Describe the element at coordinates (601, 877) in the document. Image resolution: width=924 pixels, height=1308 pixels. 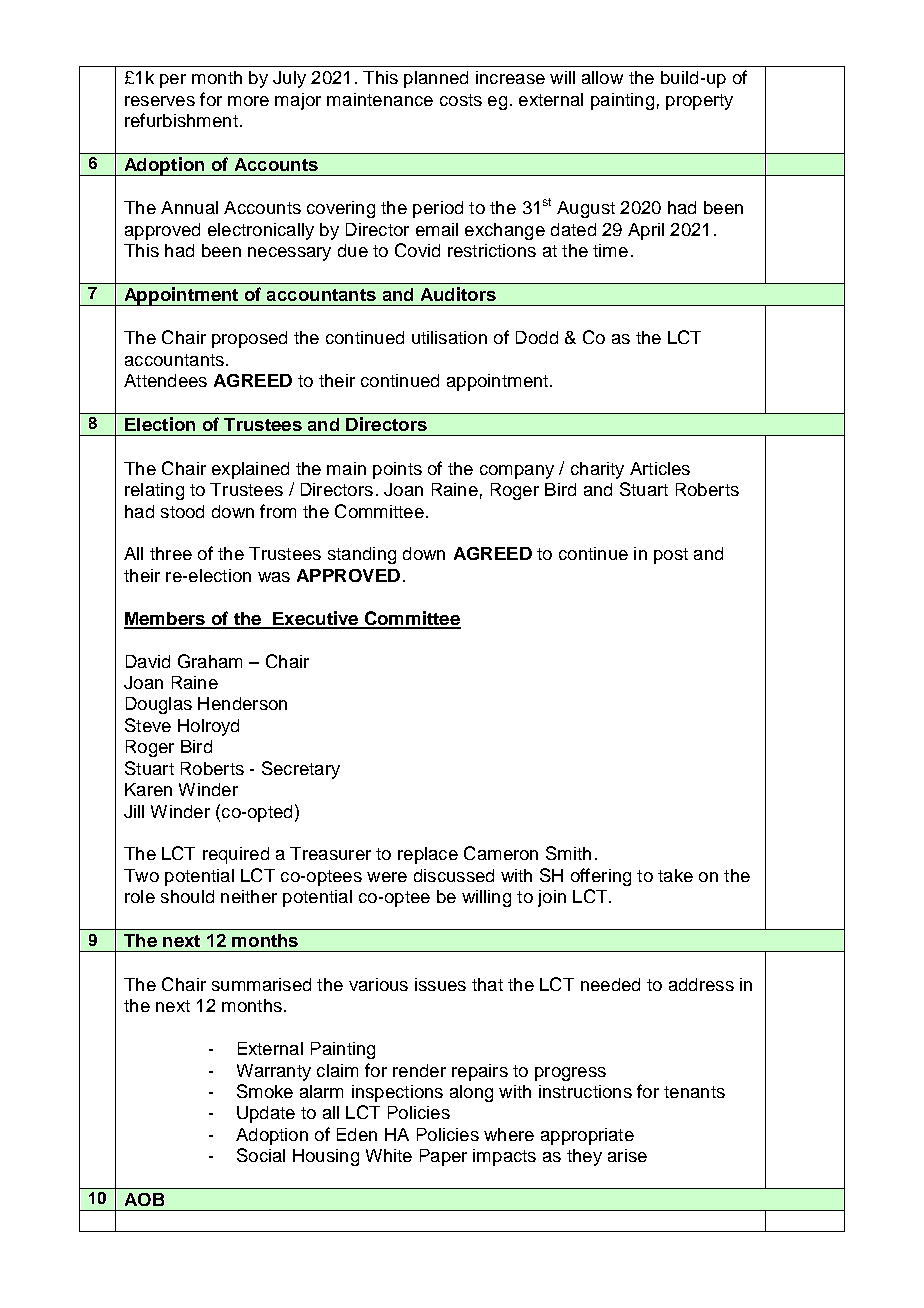
I see `offering` at that location.
